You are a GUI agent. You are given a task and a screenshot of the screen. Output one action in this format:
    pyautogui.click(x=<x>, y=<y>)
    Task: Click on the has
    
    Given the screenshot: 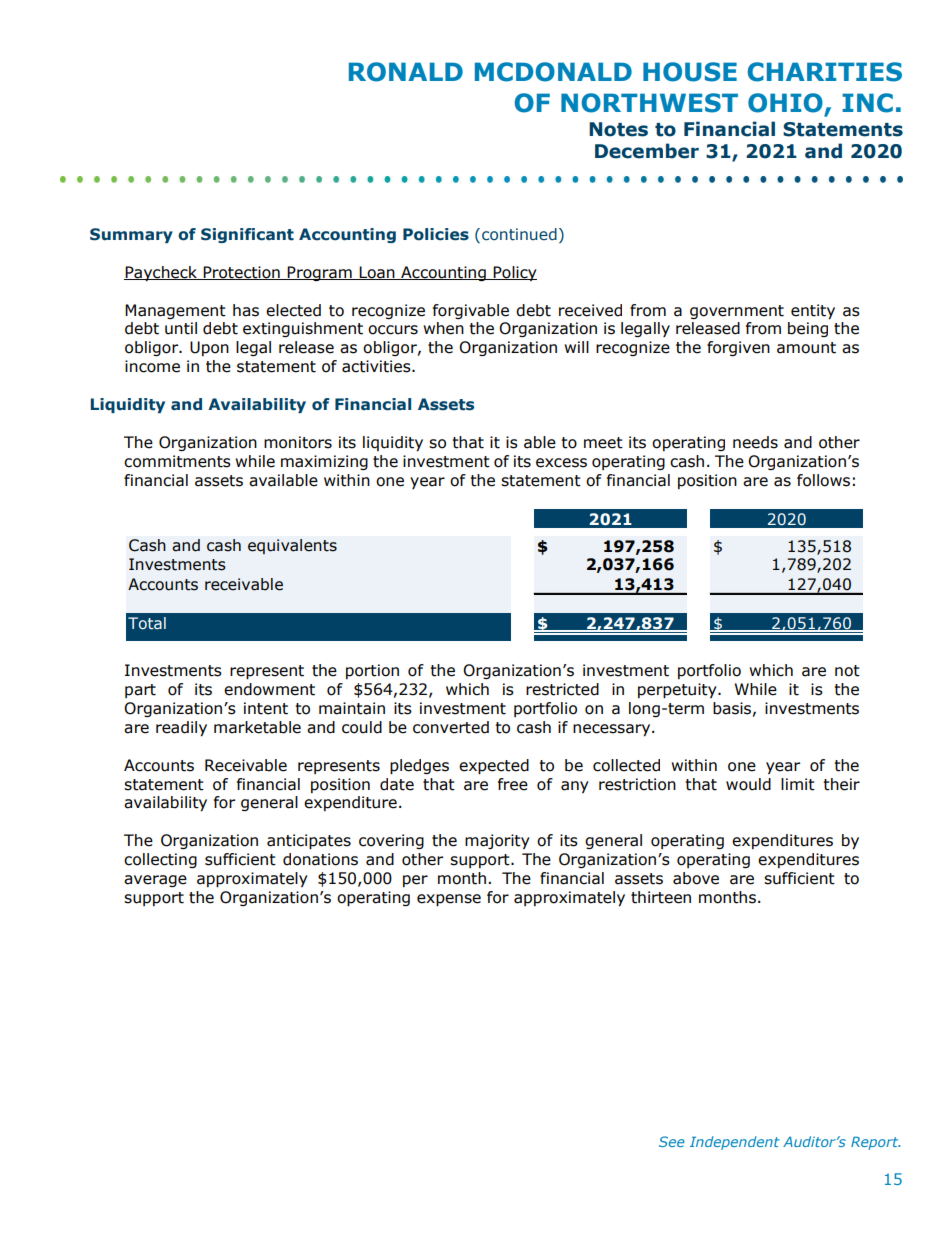 What is the action you would take?
    pyautogui.click(x=246, y=310)
